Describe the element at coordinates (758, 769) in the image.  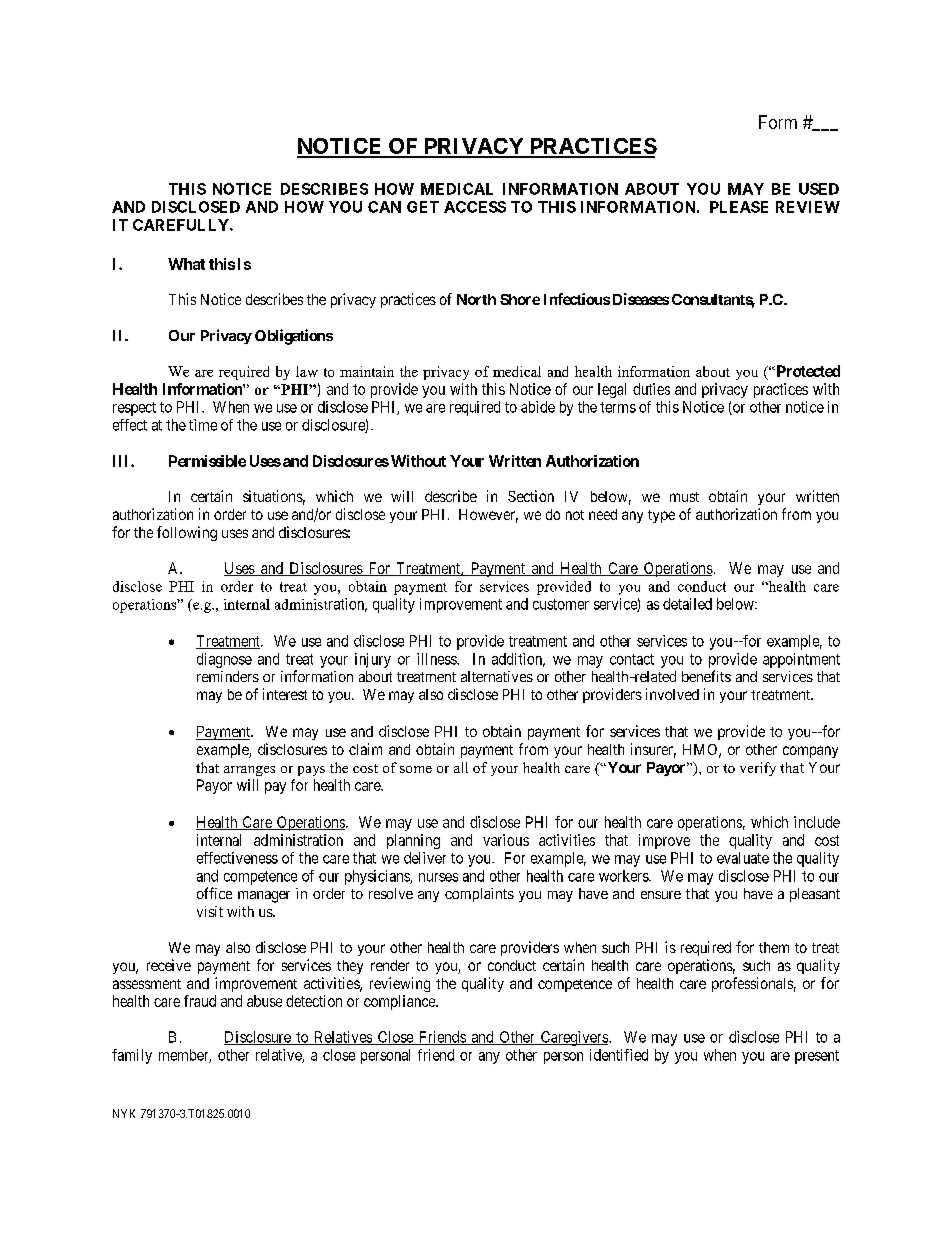
I see `verify` at that location.
